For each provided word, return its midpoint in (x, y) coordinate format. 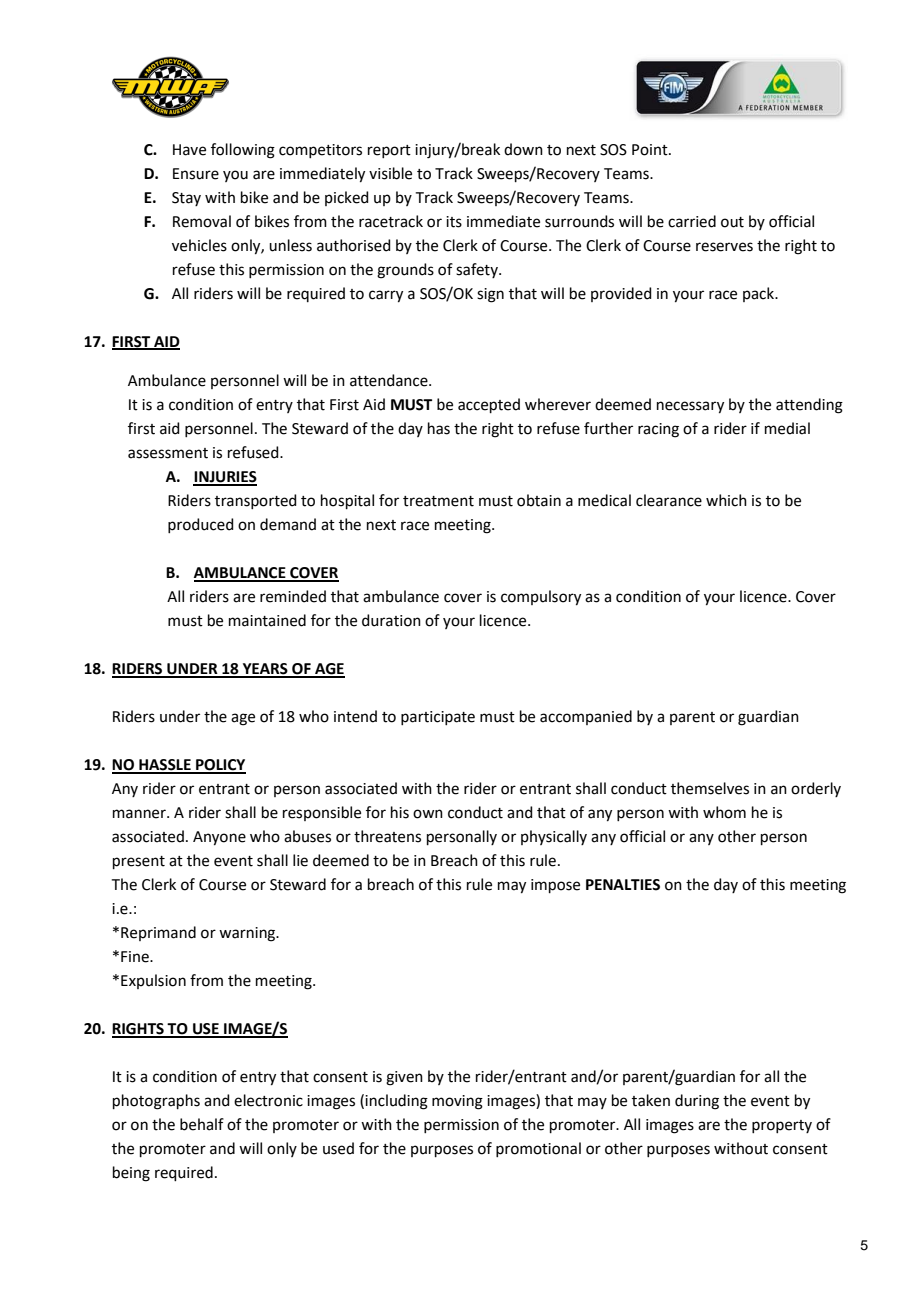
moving (457, 1102)
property (782, 1126)
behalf (202, 1124)
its (454, 222)
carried (692, 221)
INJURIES (225, 478)
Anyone (219, 838)
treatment (438, 501)
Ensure (196, 174)
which (726, 500)
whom (724, 812)
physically (554, 837)
